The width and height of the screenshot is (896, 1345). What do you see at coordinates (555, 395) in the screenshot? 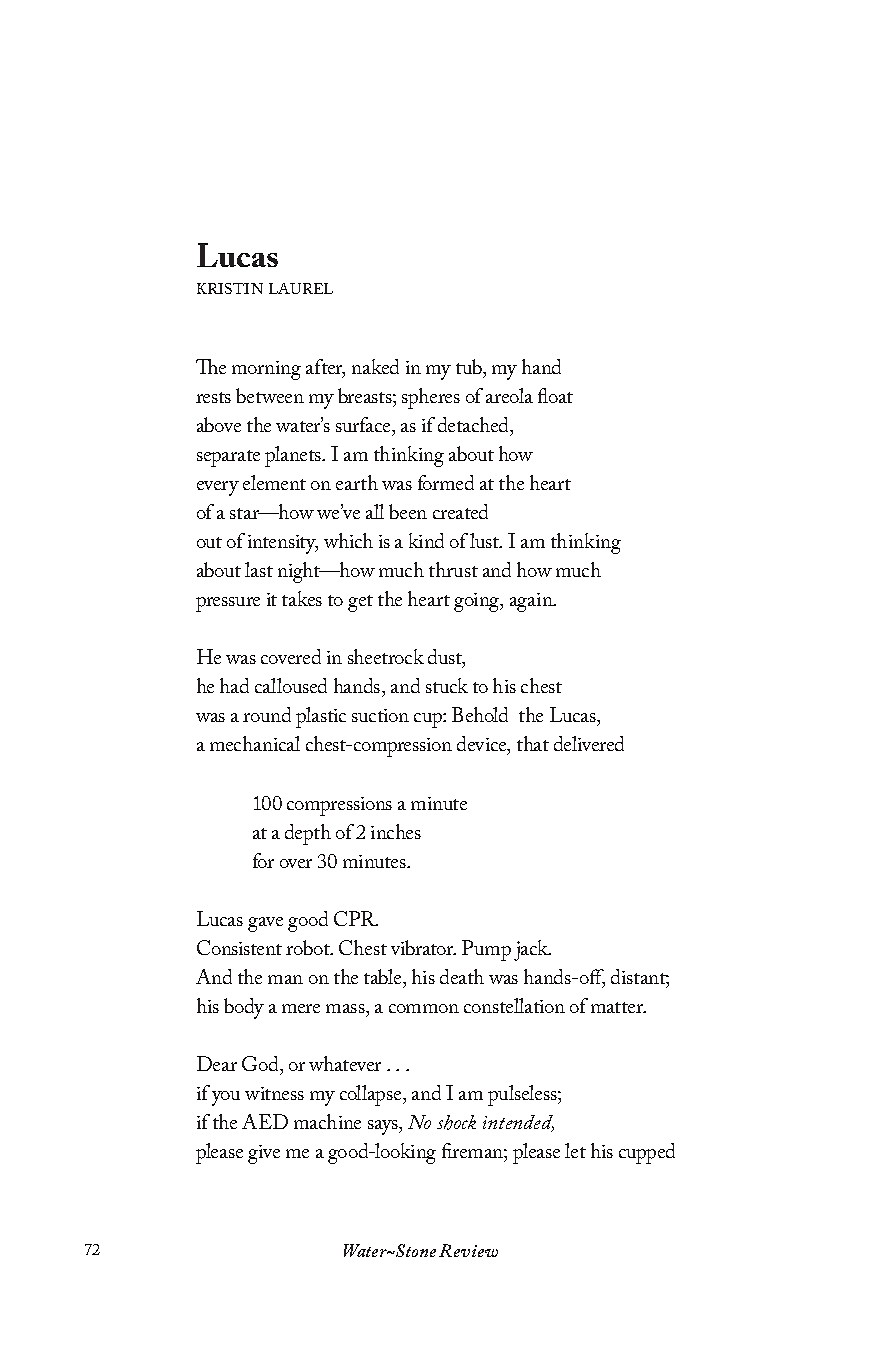
I see `float` at bounding box center [555, 395].
